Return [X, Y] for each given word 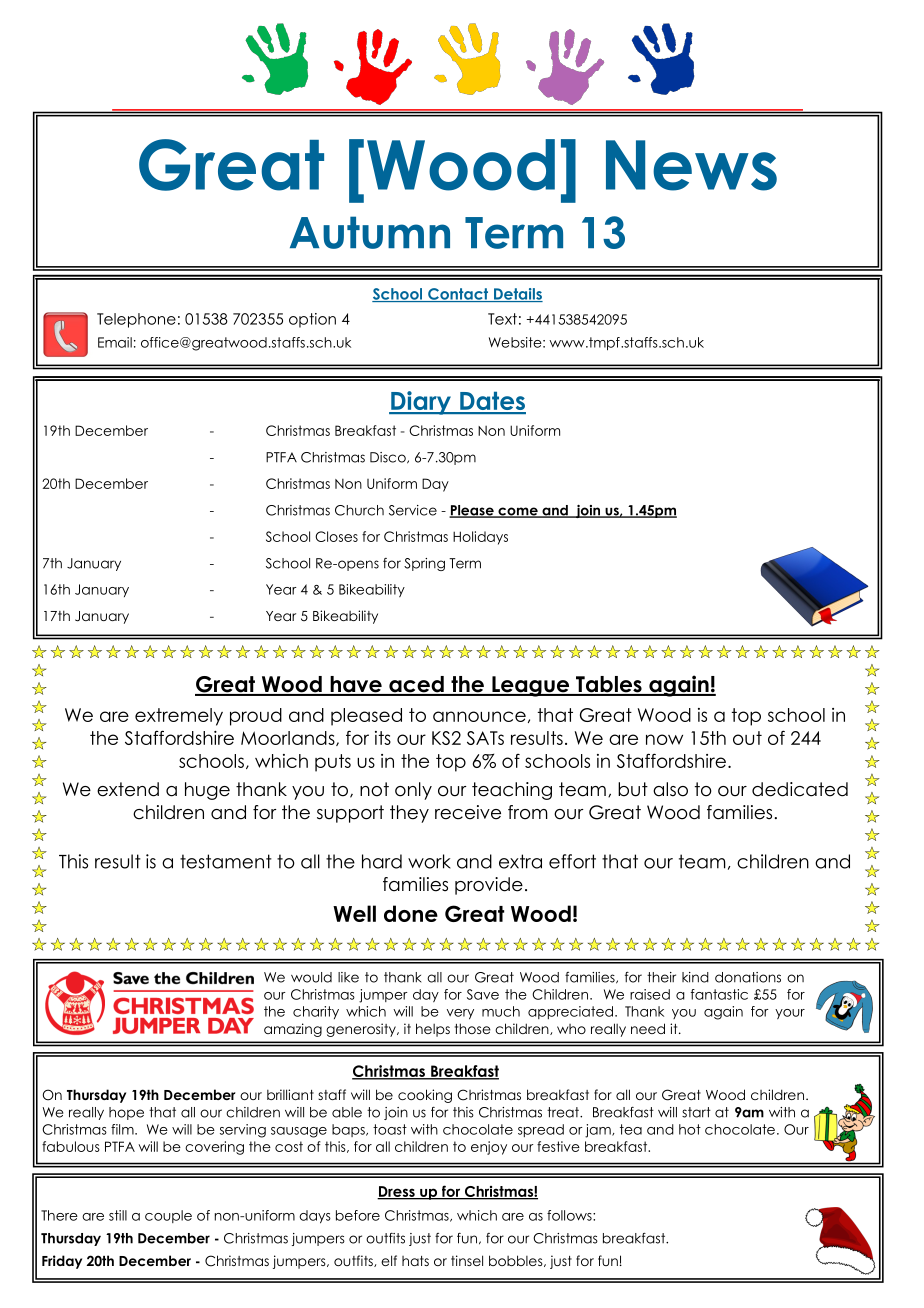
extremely [179, 717]
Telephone [136, 320]
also [670, 789]
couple [168, 1216]
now [664, 739]
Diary [421, 403]
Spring [424, 564]
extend [128, 789]
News [691, 165]
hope [126, 1113]
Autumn [370, 232]
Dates [492, 402]
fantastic [719, 994]
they [409, 814]
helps [433, 1030]
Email [115, 342]
